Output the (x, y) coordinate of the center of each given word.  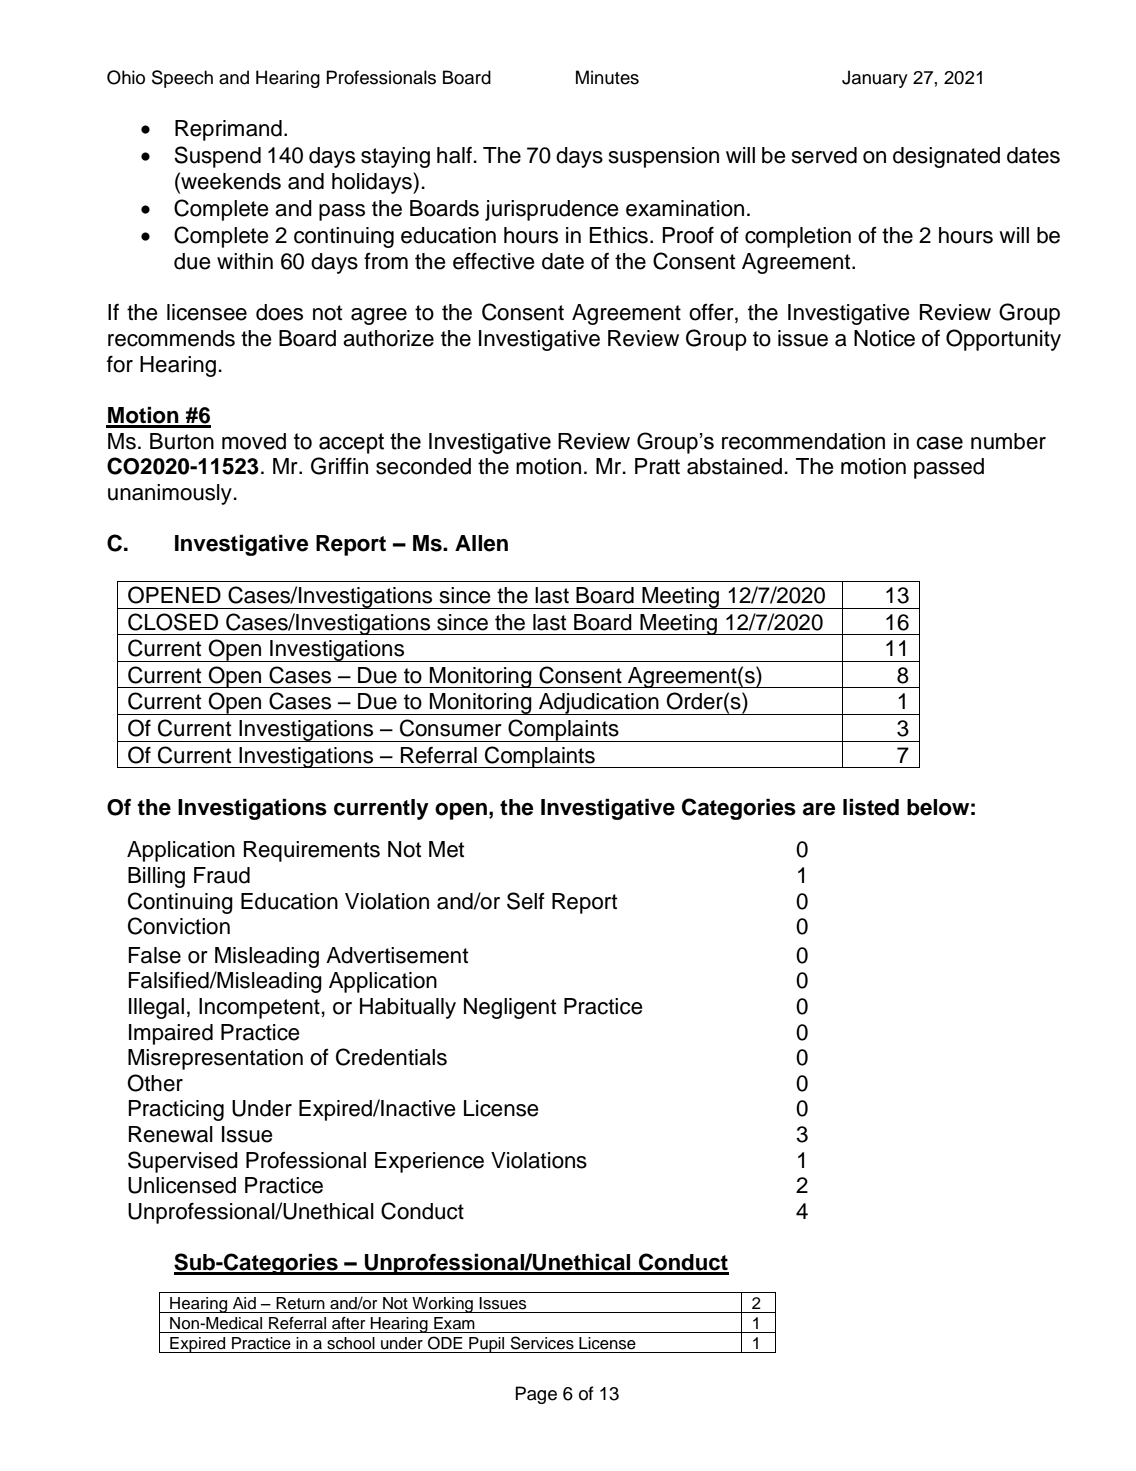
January (875, 79)
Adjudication (599, 704)
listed (871, 807)
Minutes (607, 77)
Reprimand (228, 130)
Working (442, 1305)
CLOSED (173, 622)
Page (536, 1395)
